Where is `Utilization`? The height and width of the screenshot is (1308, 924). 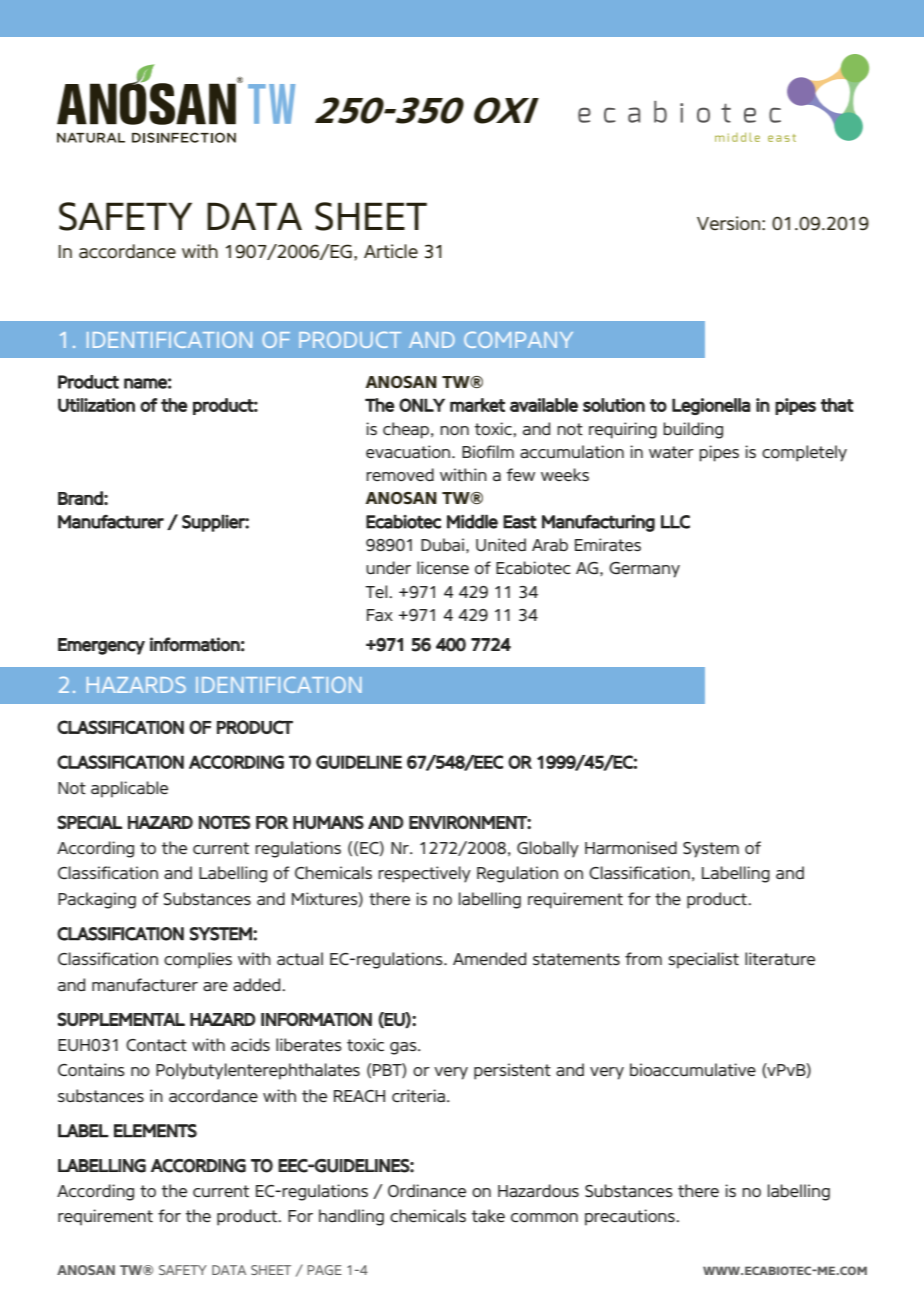 Utilization is located at coordinates (96, 405).
